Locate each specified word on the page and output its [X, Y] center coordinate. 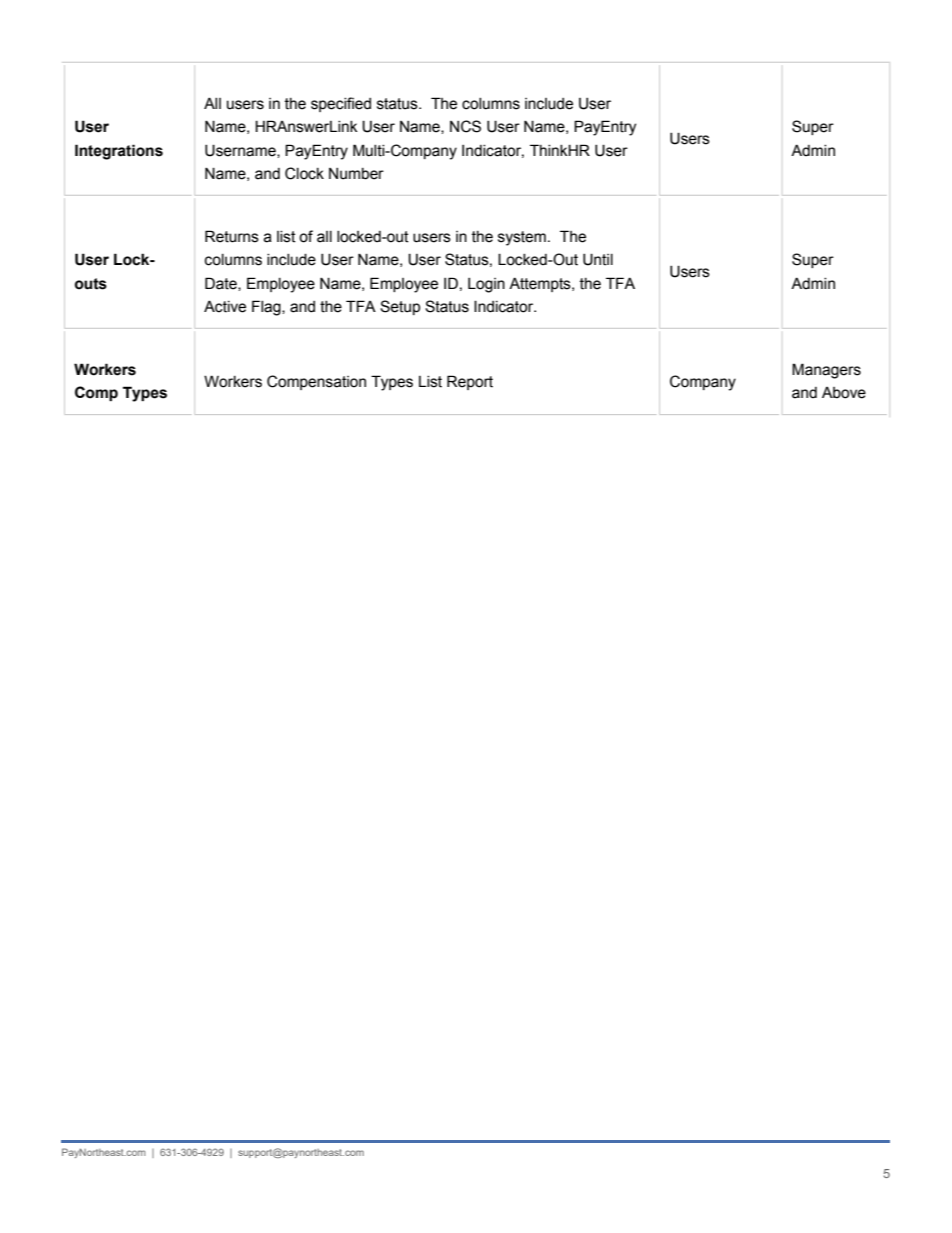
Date [222, 284]
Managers [826, 371]
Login [486, 285]
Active [225, 306]
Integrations [119, 152]
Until [598, 259]
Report [470, 382]
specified [341, 104]
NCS [465, 126]
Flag [267, 308]
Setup [400, 307]
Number [356, 174]
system [522, 238]
